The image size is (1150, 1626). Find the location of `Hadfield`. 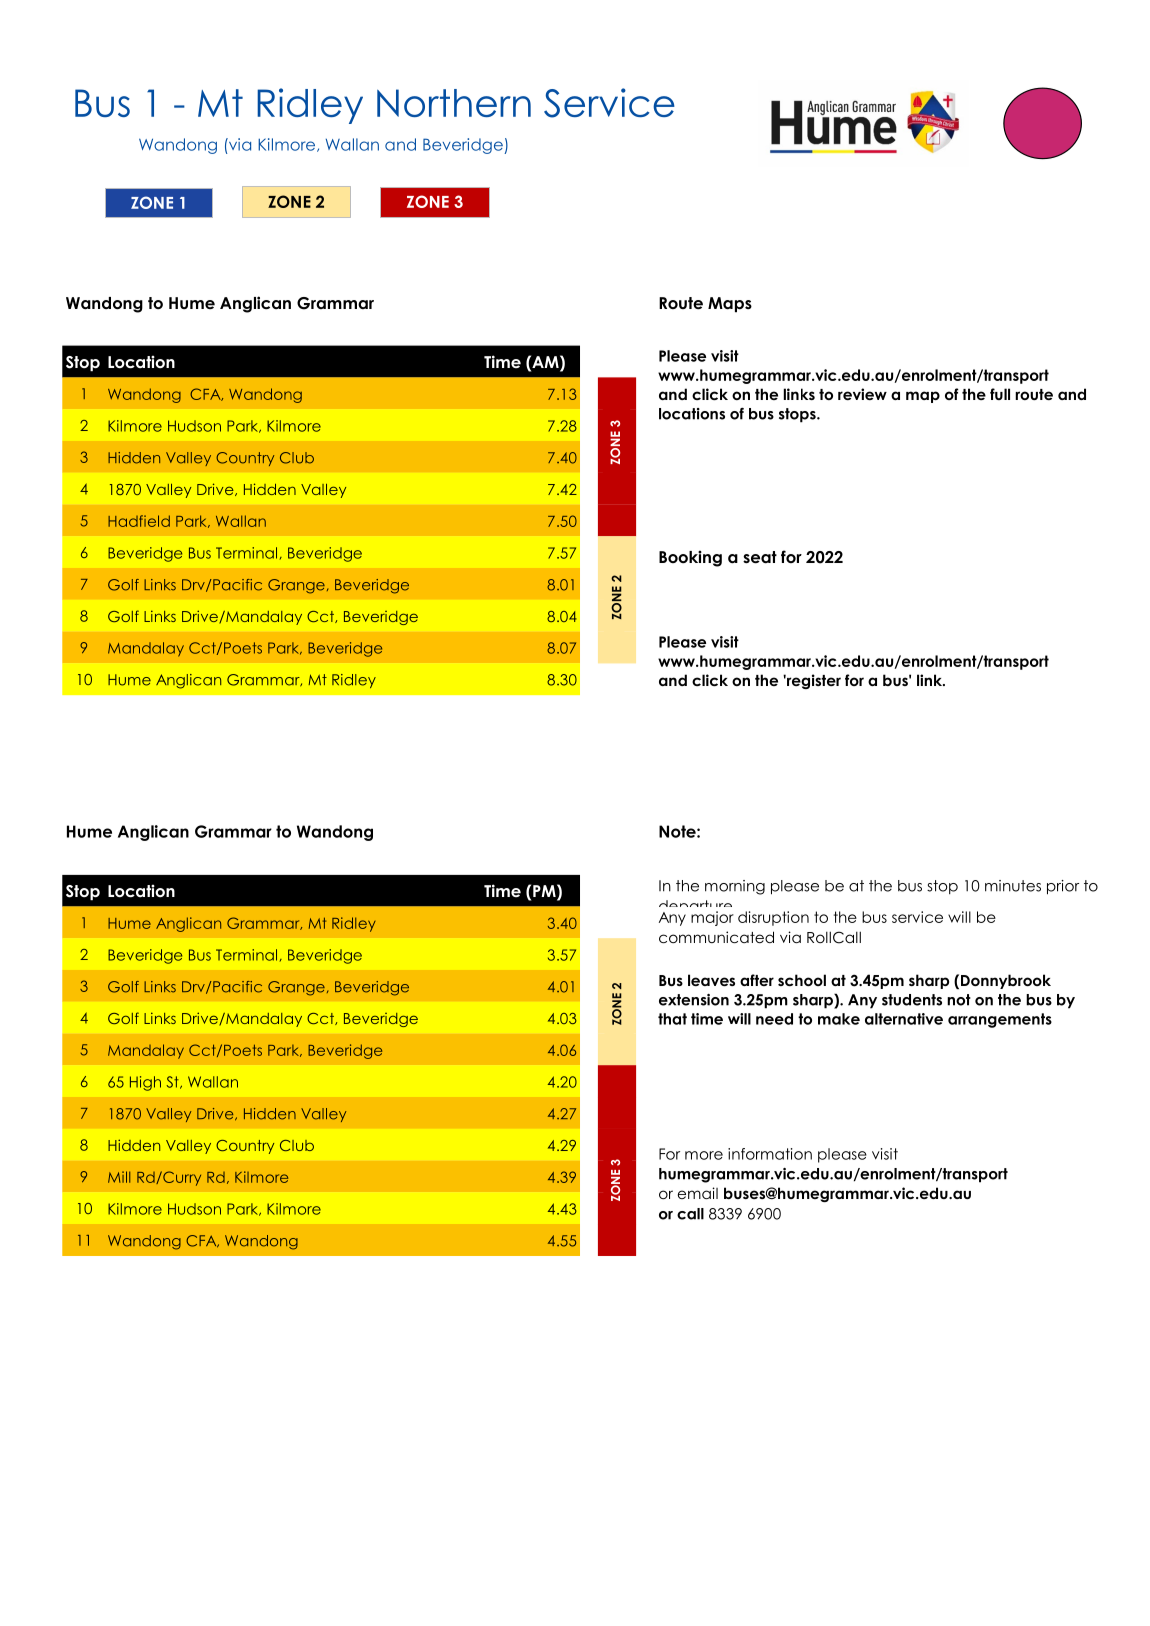

Hadfield is located at coordinates (139, 521).
